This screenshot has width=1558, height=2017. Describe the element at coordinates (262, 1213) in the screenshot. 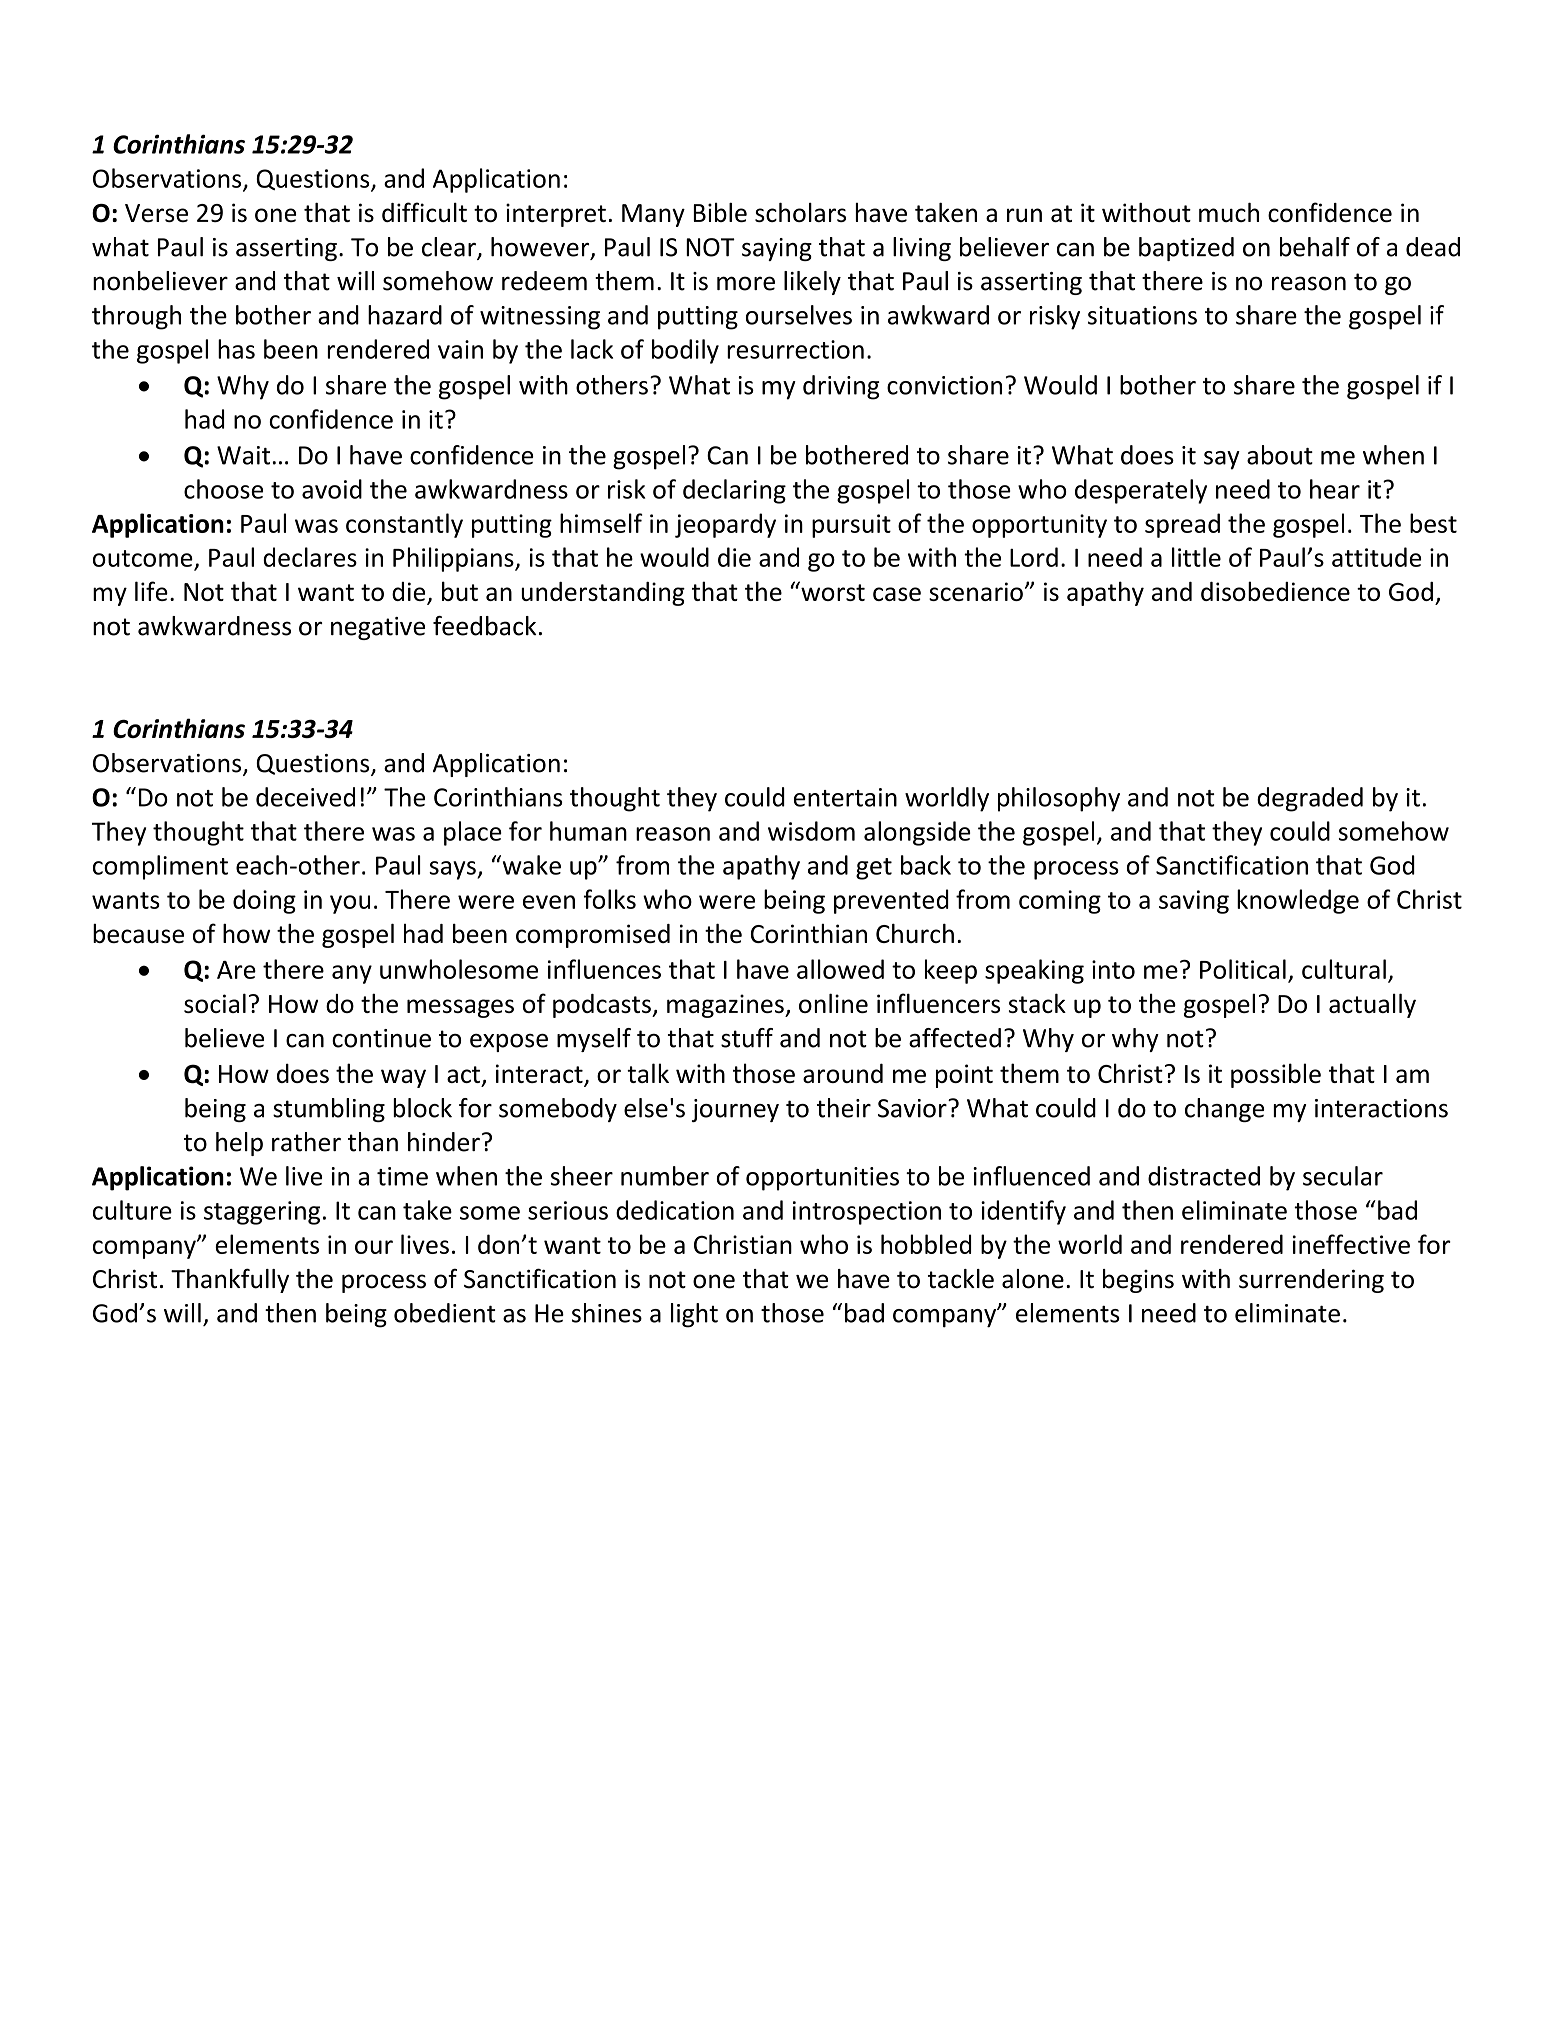

I see `staggering` at that location.
